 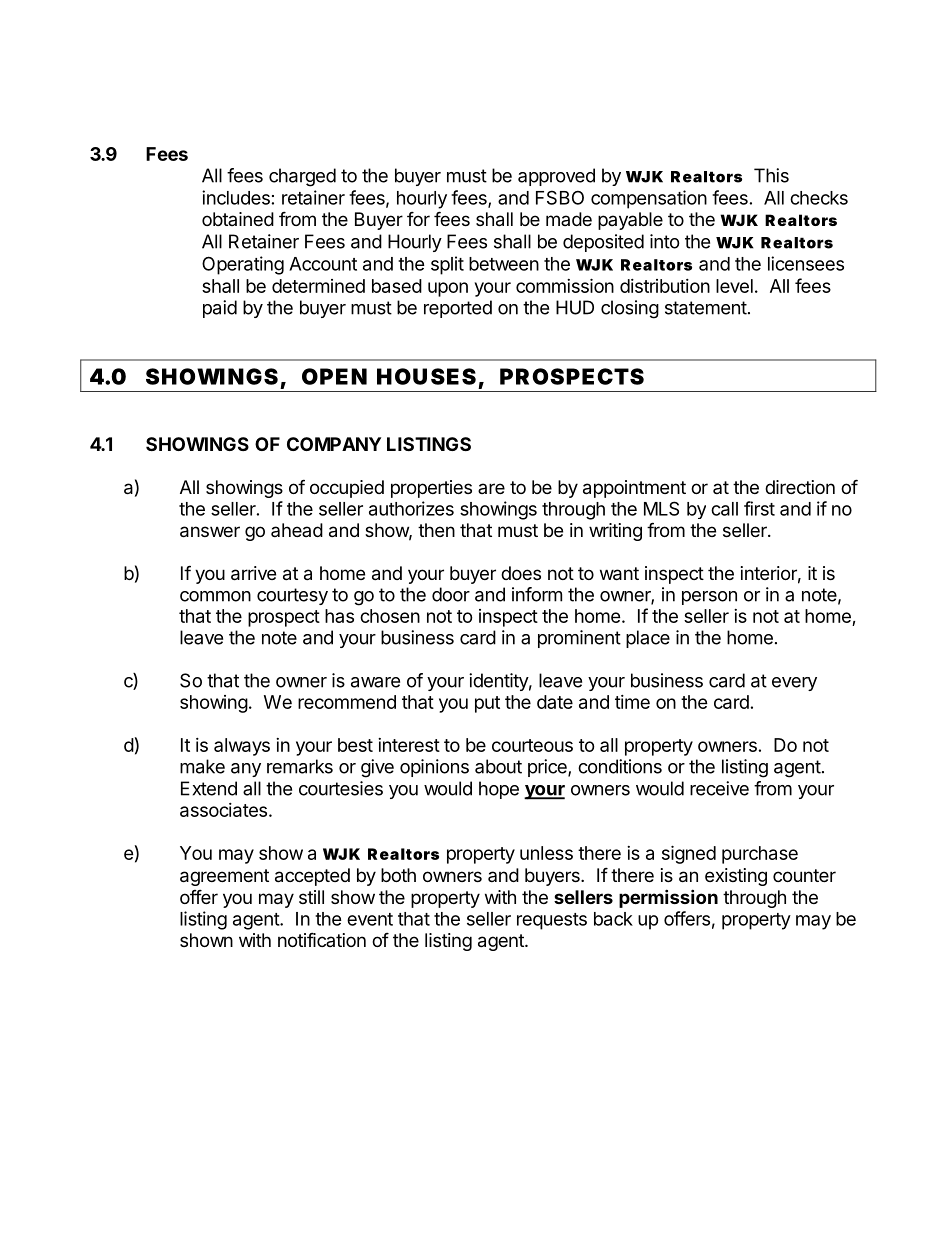 I want to click on put, so click(x=487, y=704).
